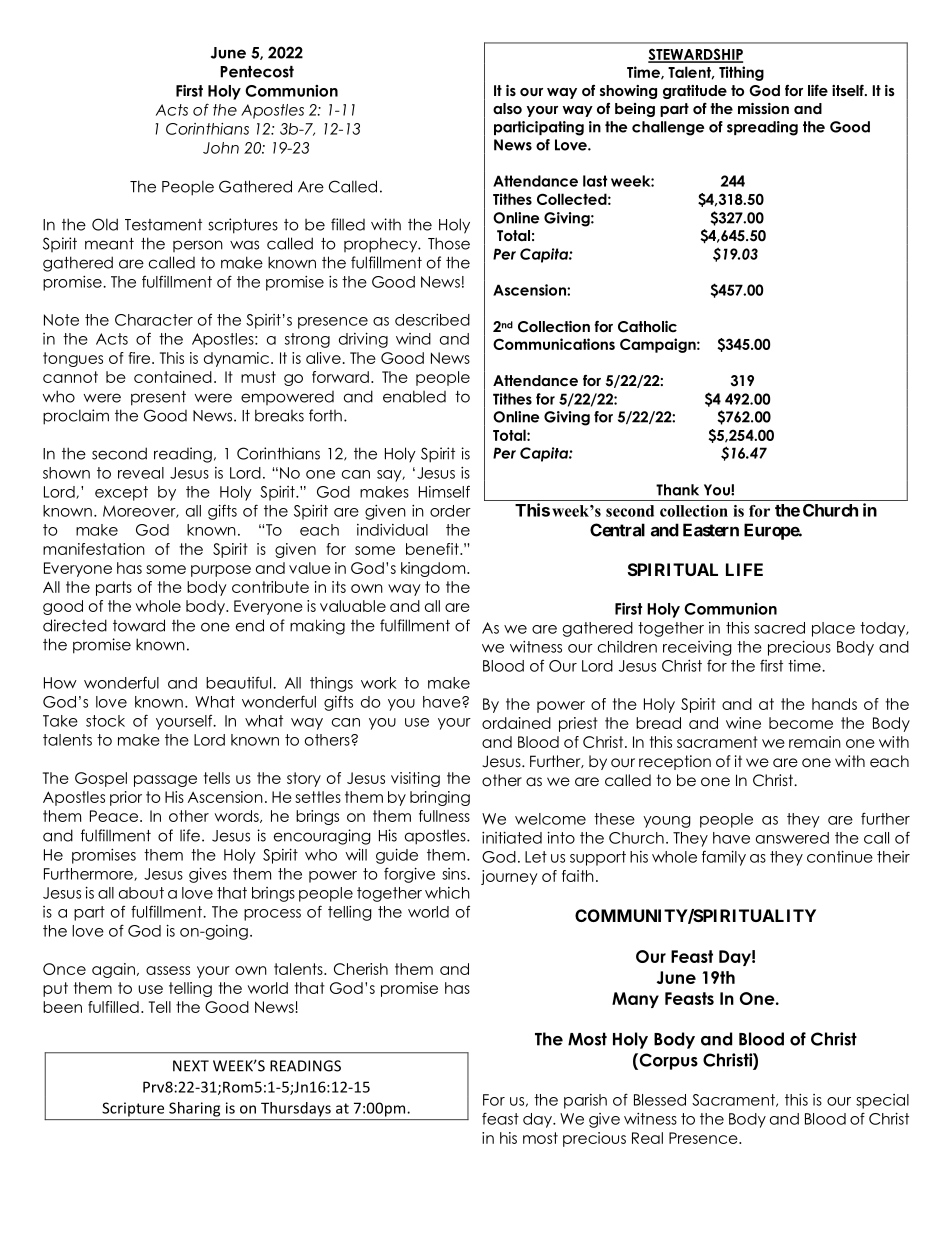 The height and width of the page is (1233, 952). What do you see at coordinates (507, 108) in the page?
I see `also` at bounding box center [507, 108].
